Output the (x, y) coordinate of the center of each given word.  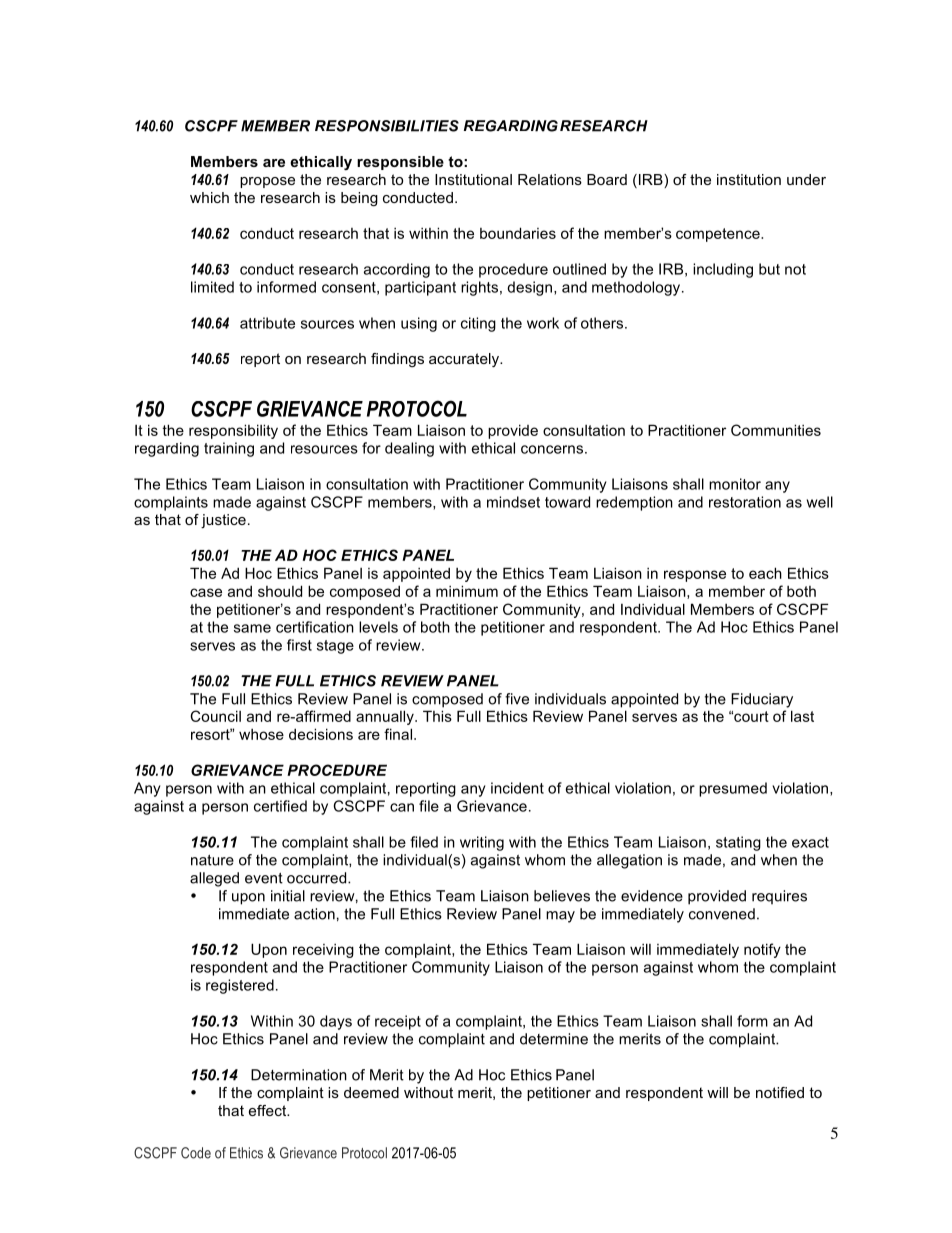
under (806, 179)
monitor (735, 484)
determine (554, 1039)
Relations (550, 179)
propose (267, 182)
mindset (513, 502)
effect (269, 1110)
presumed (733, 789)
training (229, 449)
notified (780, 1092)
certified (280, 806)
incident (517, 788)
